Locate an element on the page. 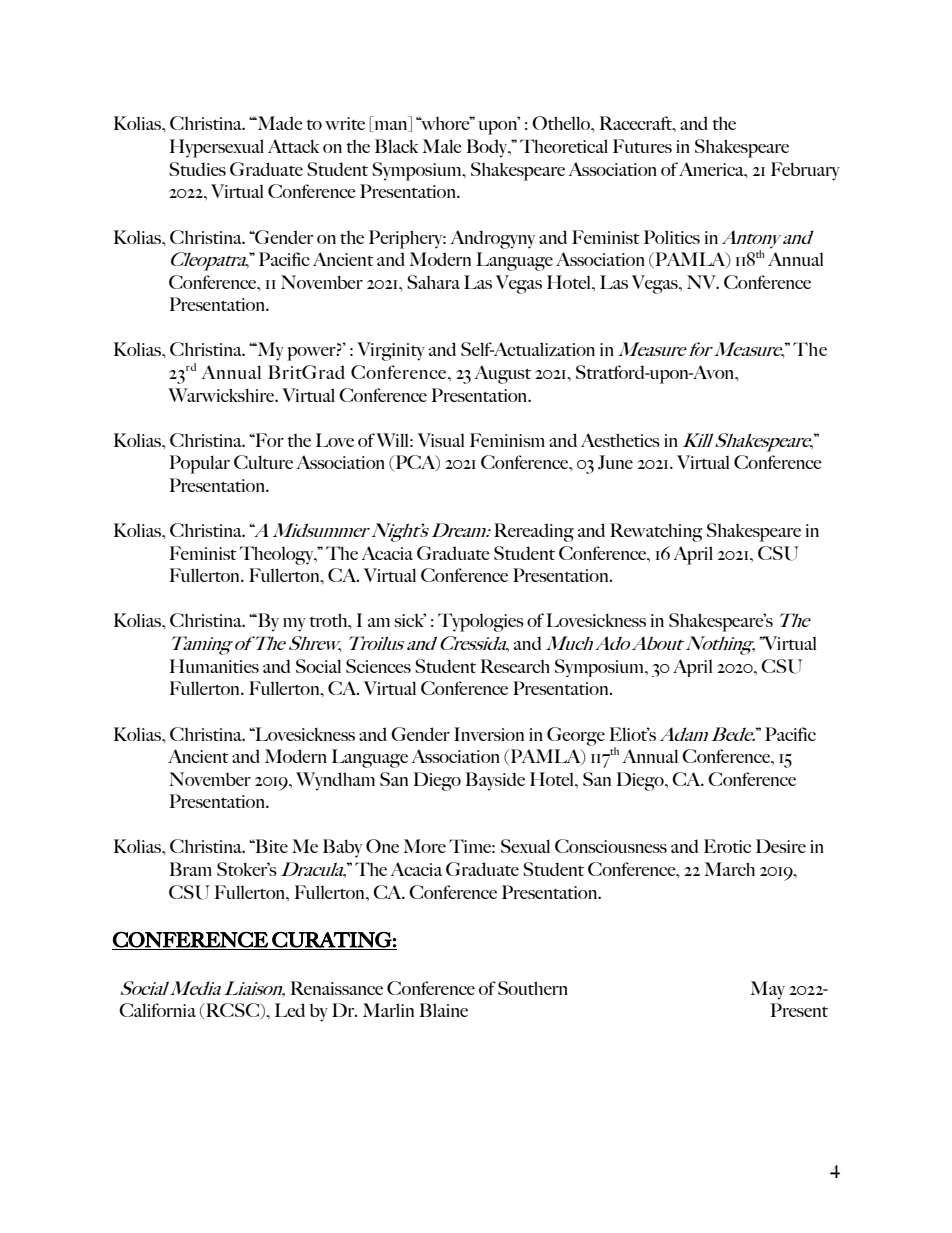  May is located at coordinates (768, 990).
